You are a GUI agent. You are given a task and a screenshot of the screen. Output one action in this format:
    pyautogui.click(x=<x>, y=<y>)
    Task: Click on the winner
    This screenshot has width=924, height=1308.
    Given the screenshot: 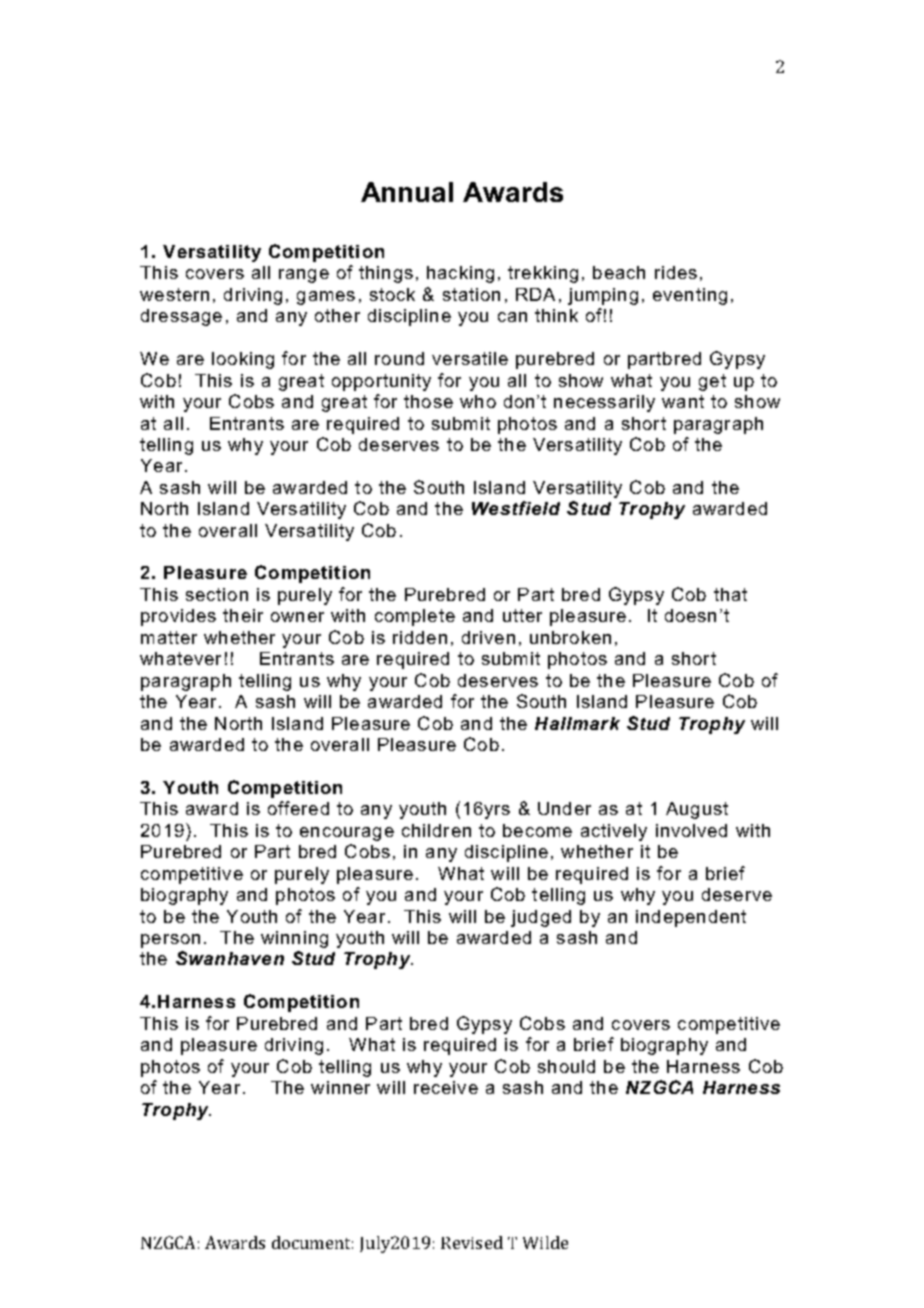 What is the action you would take?
    pyautogui.click(x=340, y=1087)
